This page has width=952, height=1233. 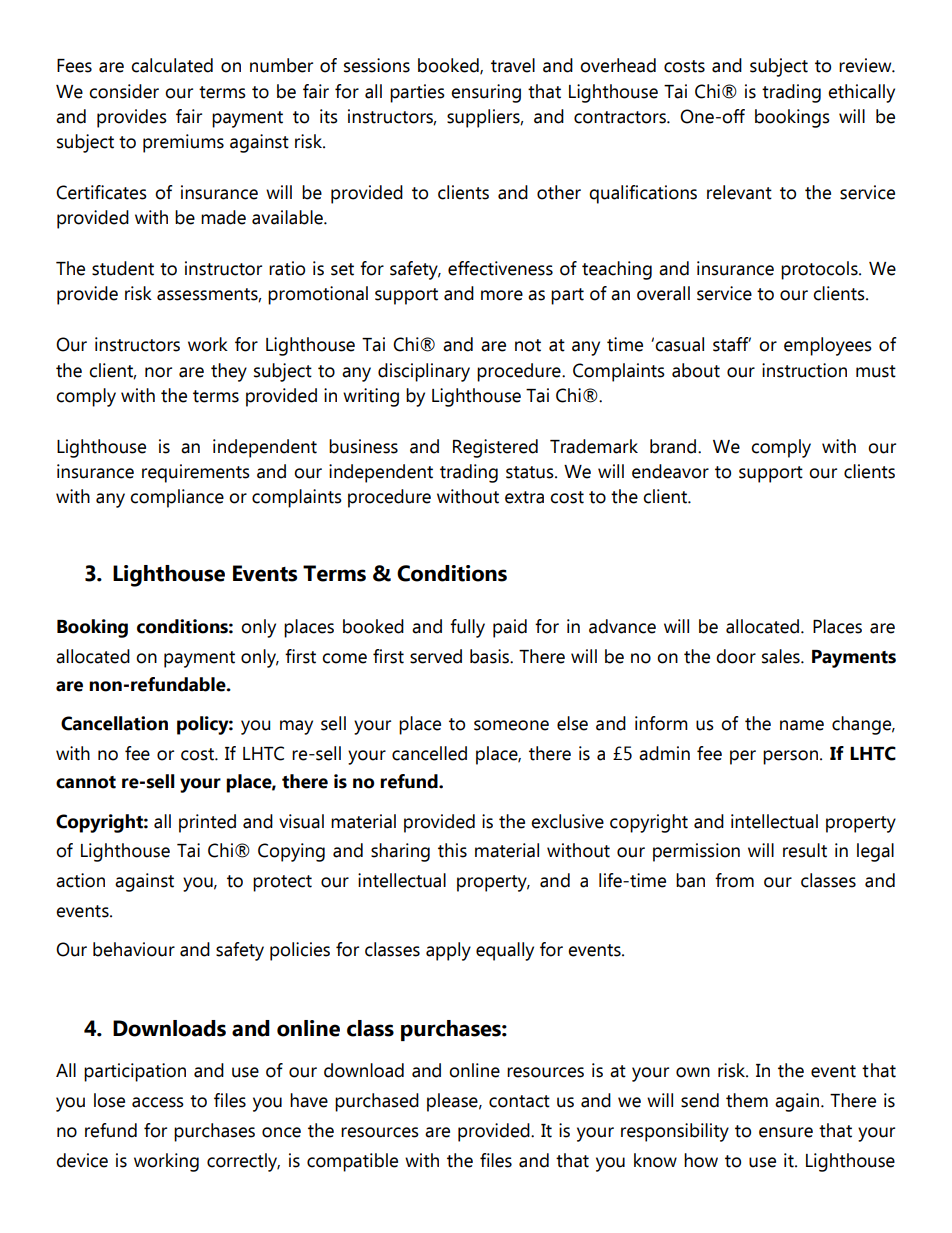 I want to click on access, so click(x=158, y=1102).
